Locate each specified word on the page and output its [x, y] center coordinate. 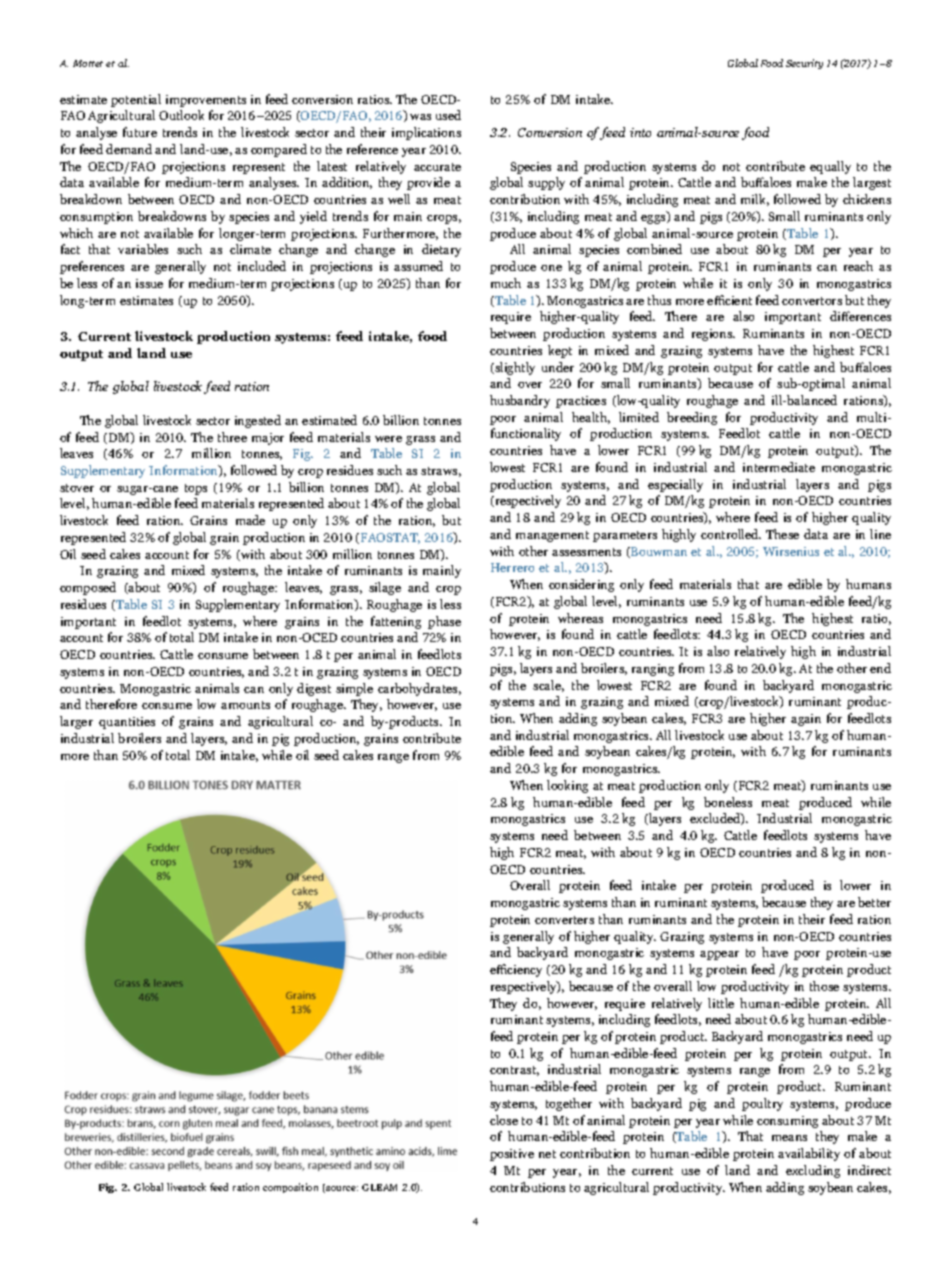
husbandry [520, 401]
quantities [127, 723]
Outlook [181, 115]
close [504, 1120]
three [232, 437]
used [448, 115]
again [806, 720]
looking [567, 786]
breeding [692, 418]
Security [804, 64]
